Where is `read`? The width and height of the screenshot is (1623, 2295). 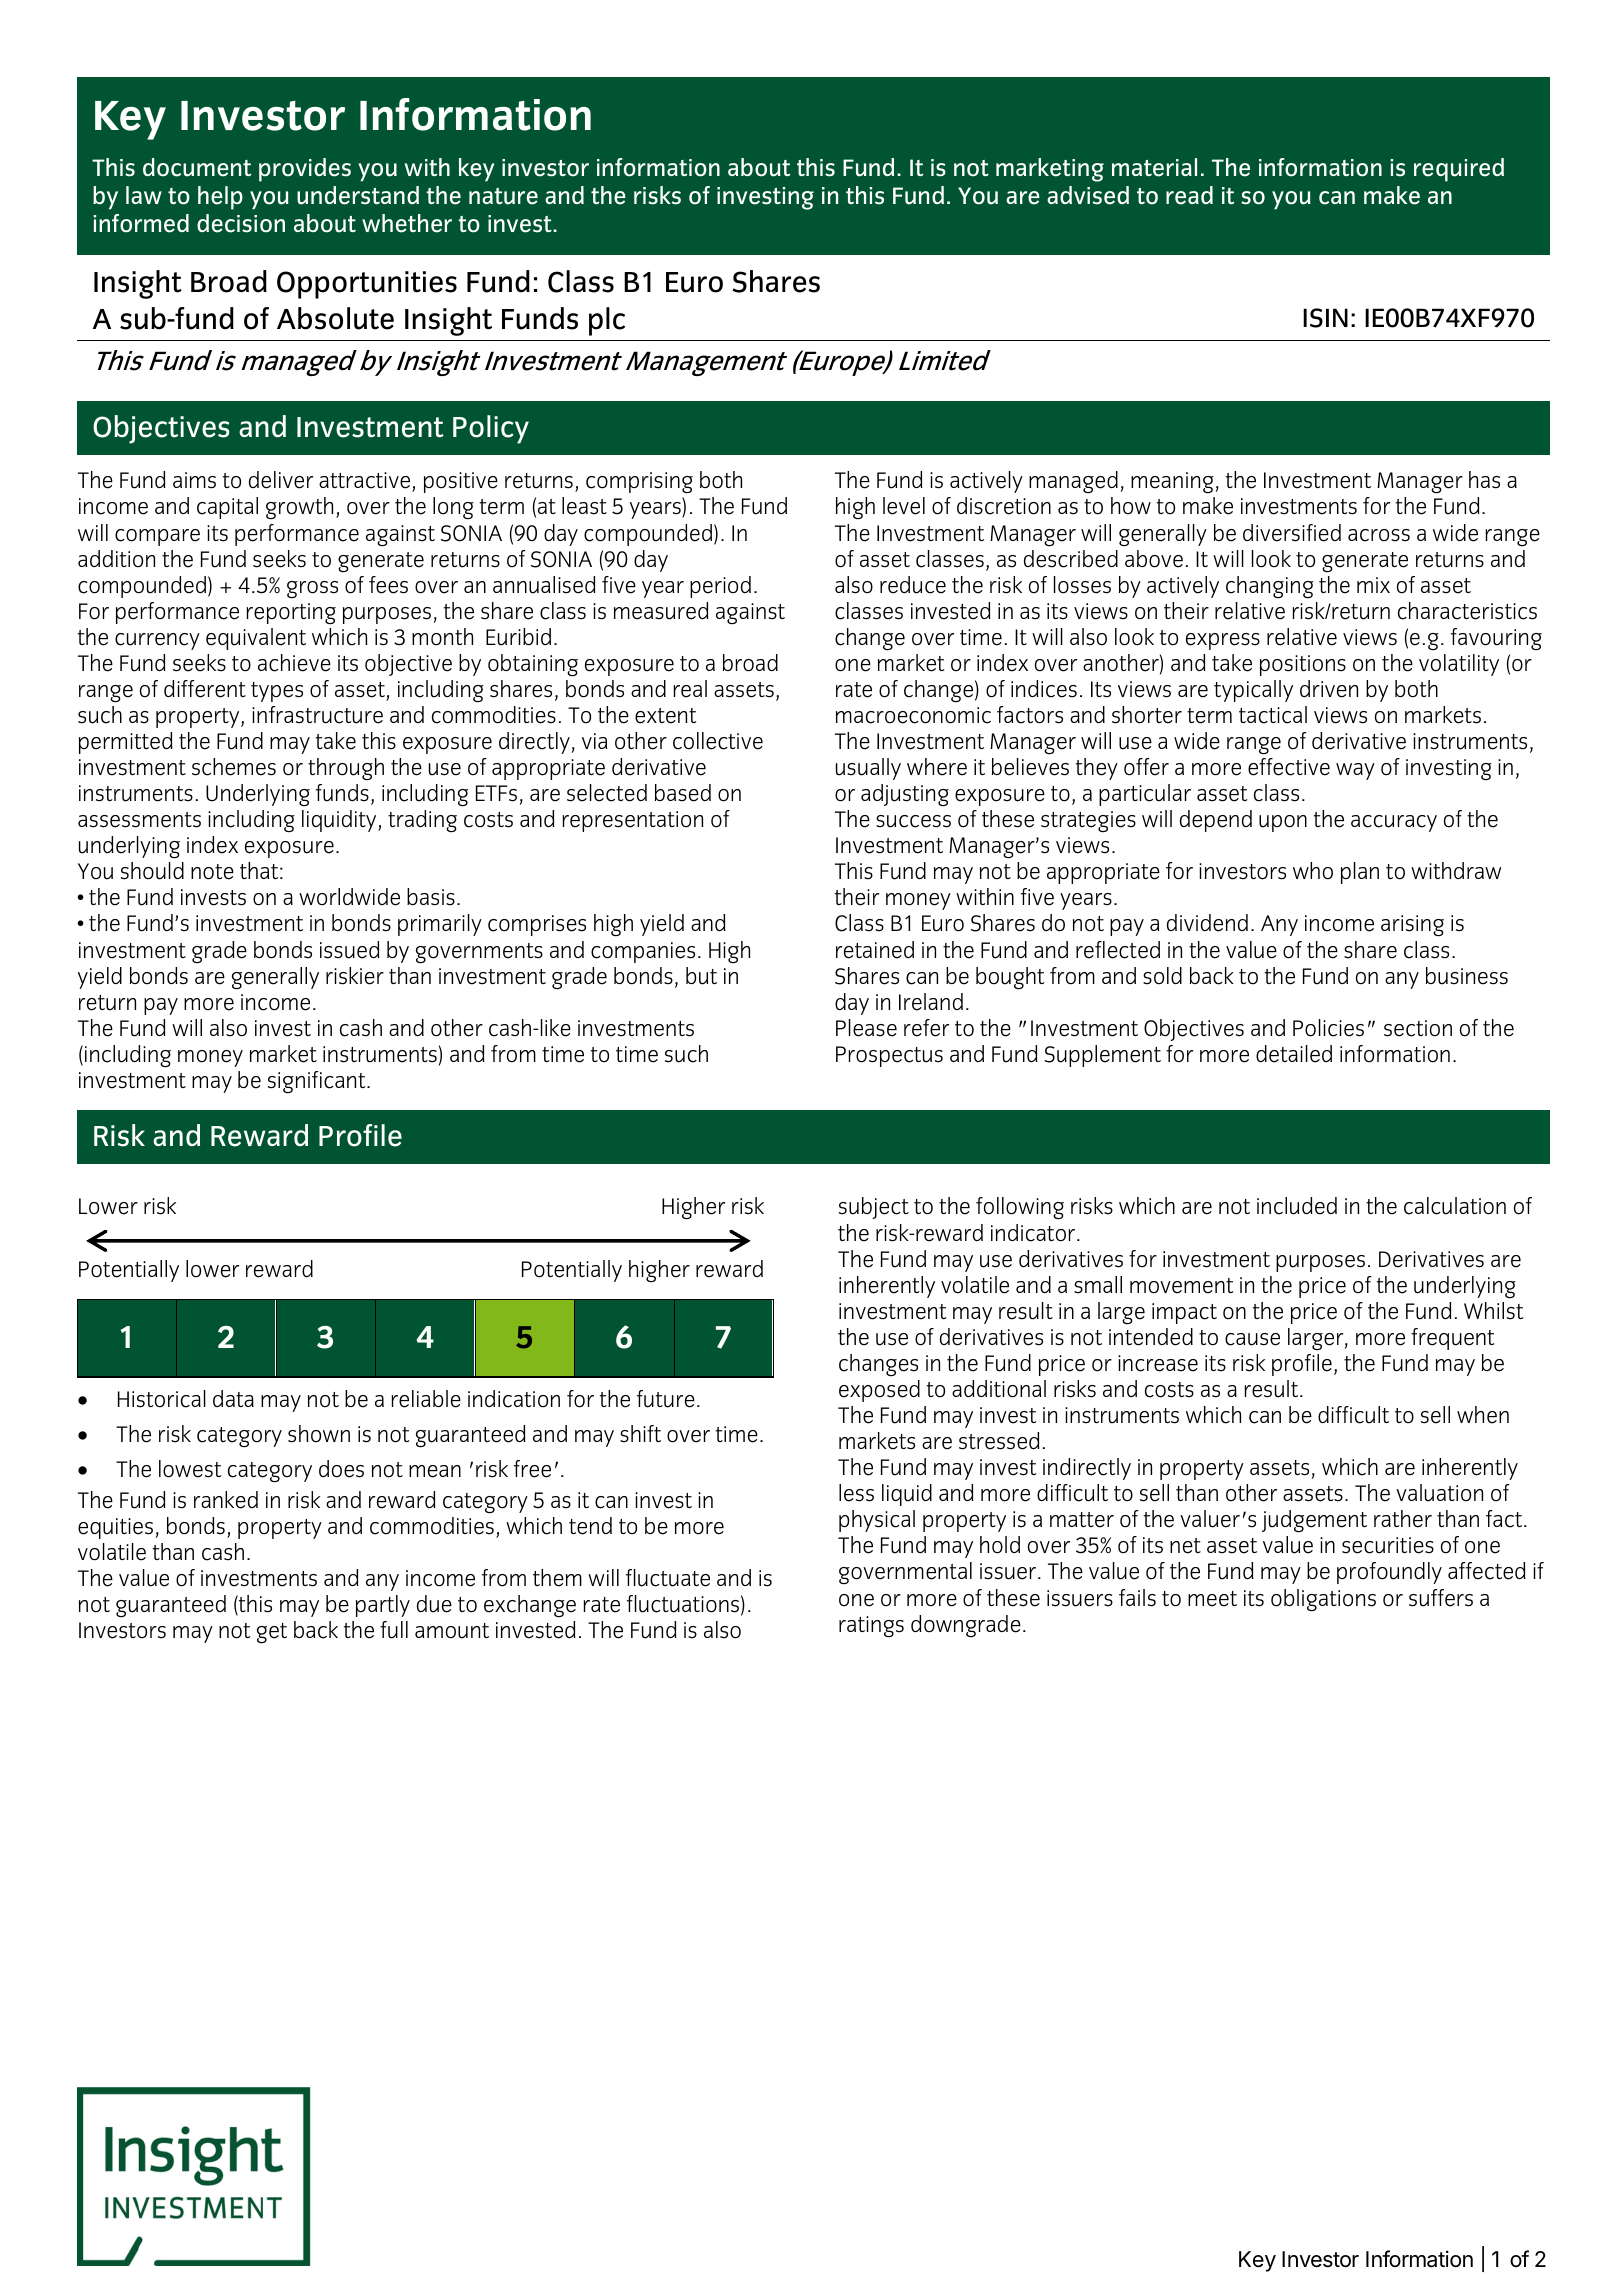 read is located at coordinates (1189, 195).
